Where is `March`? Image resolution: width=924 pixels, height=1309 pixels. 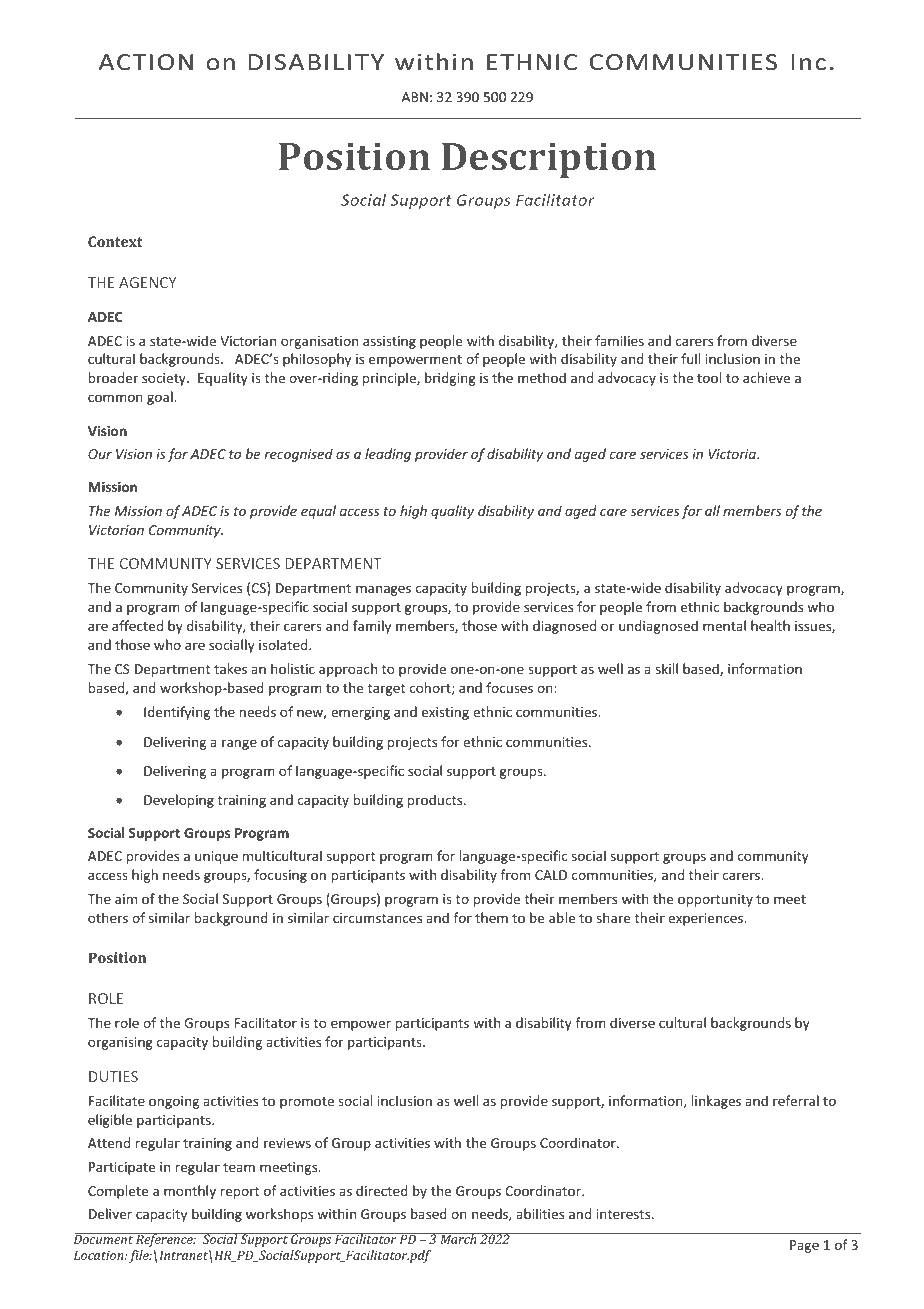 March is located at coordinates (458, 1238).
